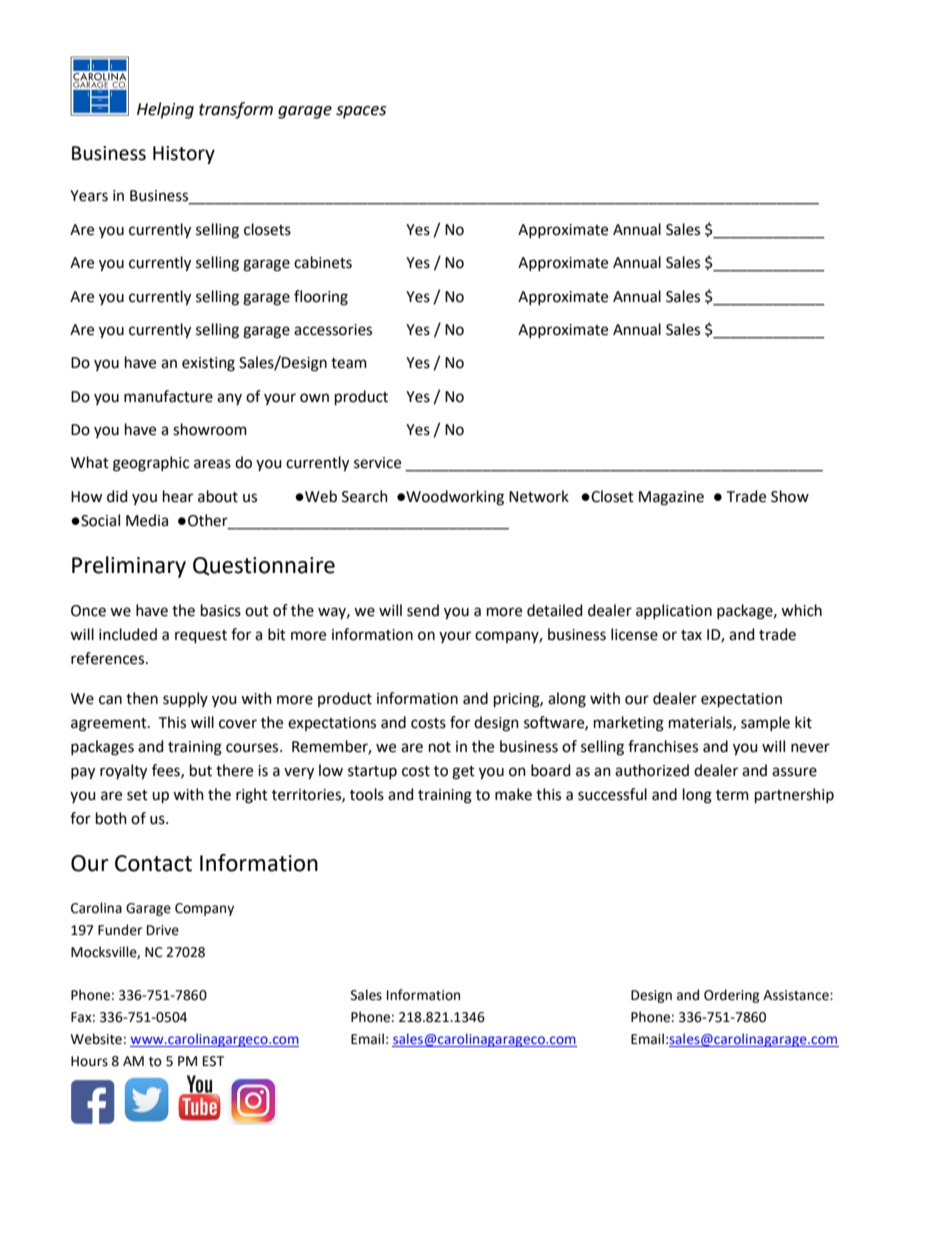  Describe the element at coordinates (178, 496) in the screenshot. I see `hear` at that location.
